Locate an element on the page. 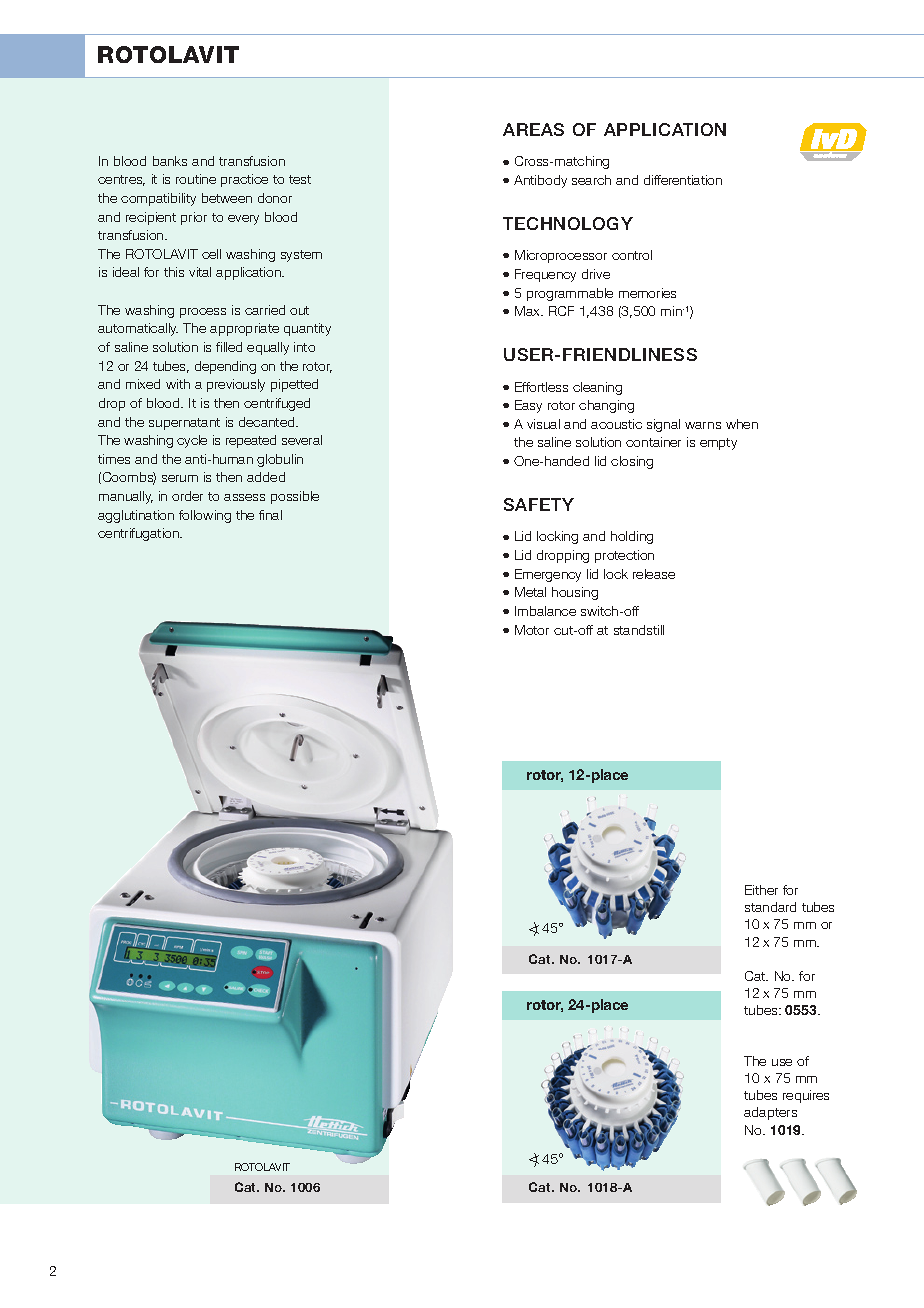  centrifugation is located at coordinates (140, 534).
